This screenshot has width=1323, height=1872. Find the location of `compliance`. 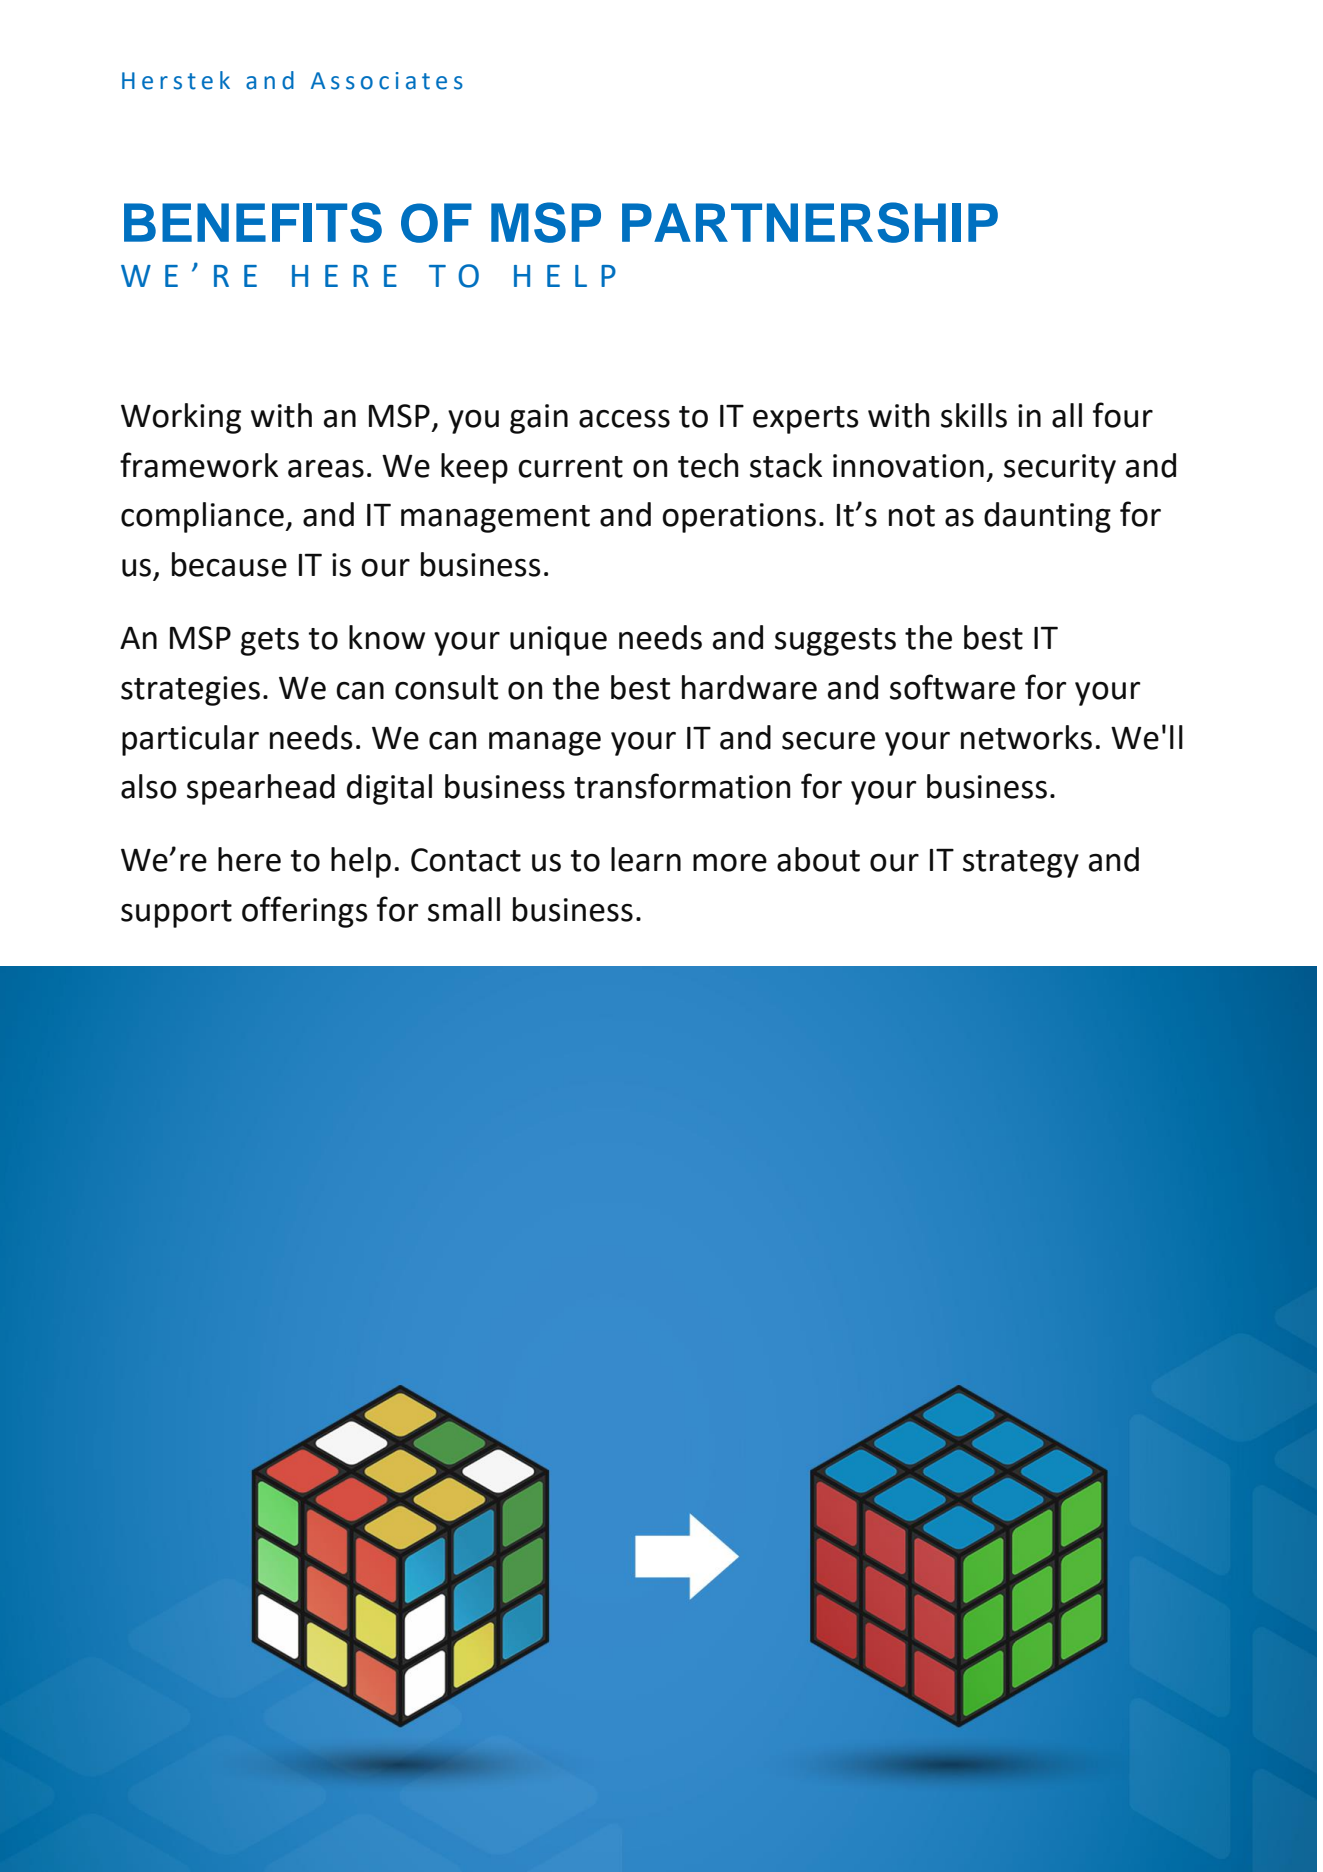

compliance is located at coordinates (203, 517).
